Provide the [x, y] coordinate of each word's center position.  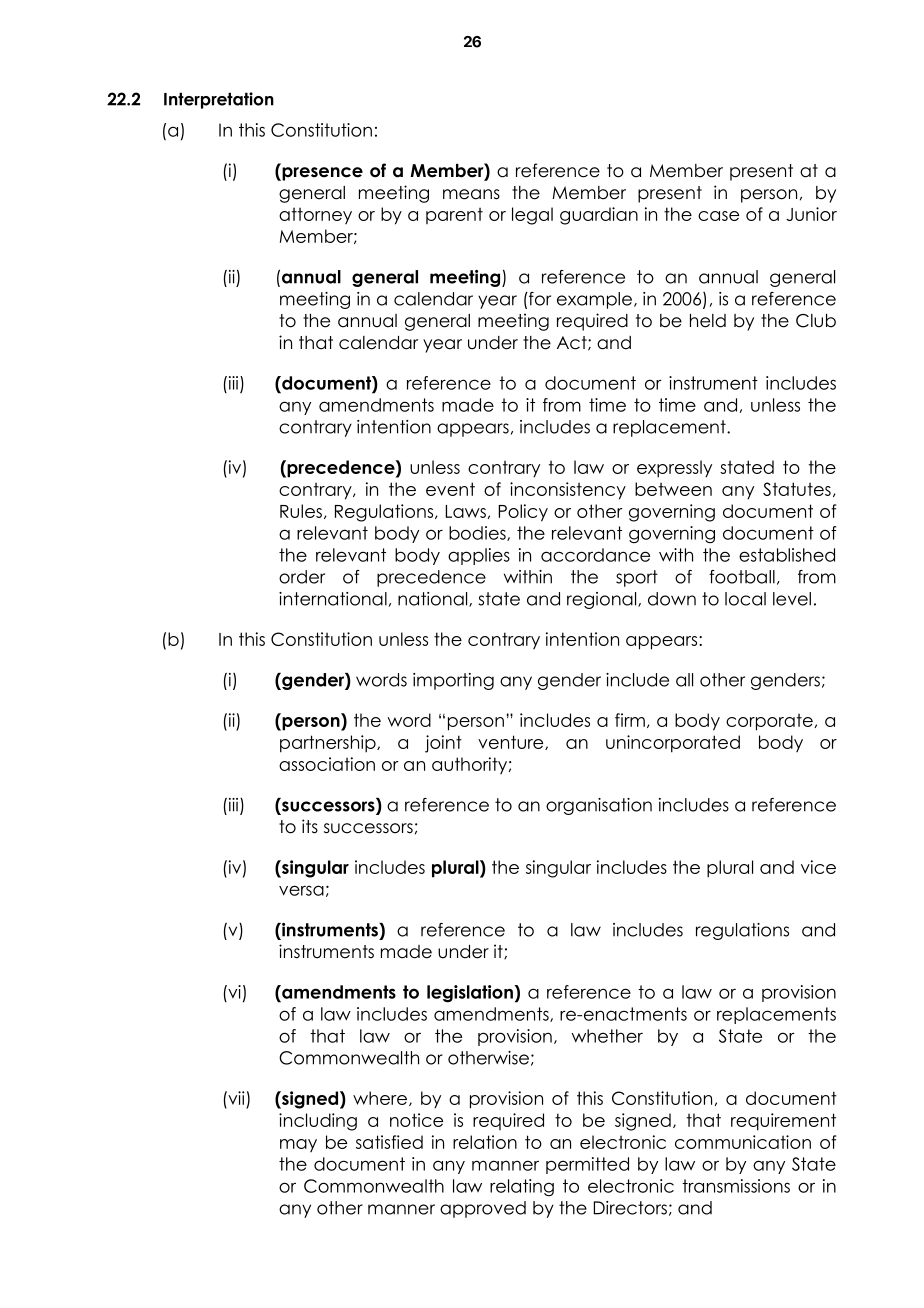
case [718, 216]
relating [522, 1187]
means [471, 194]
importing [453, 681]
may [298, 1145]
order [302, 577]
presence [321, 174]
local [745, 599]
